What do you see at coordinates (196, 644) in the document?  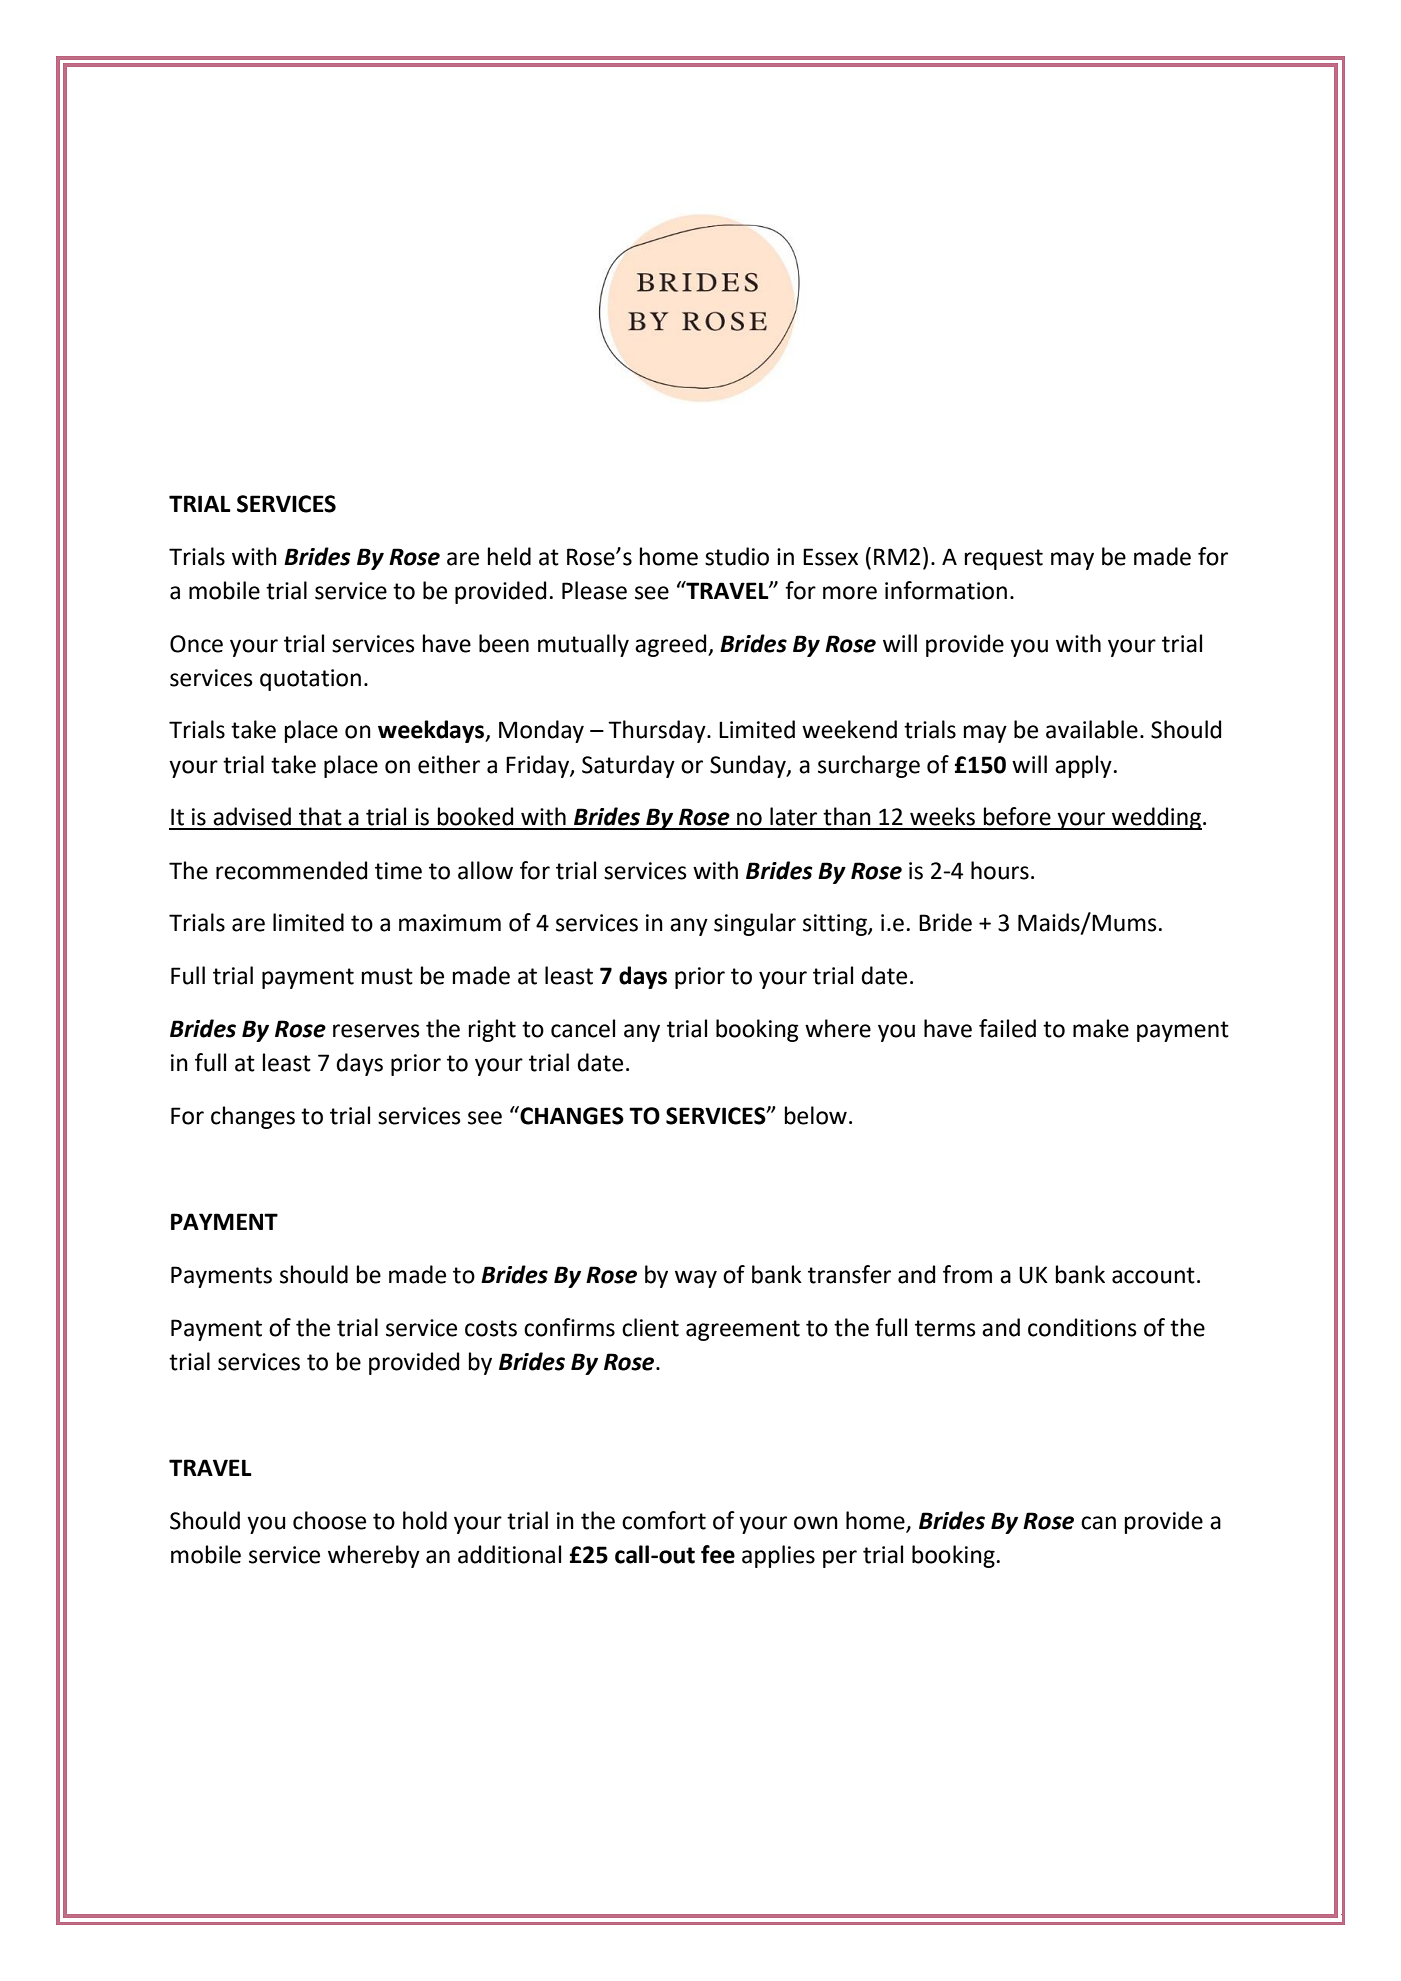 I see `Once` at bounding box center [196, 644].
